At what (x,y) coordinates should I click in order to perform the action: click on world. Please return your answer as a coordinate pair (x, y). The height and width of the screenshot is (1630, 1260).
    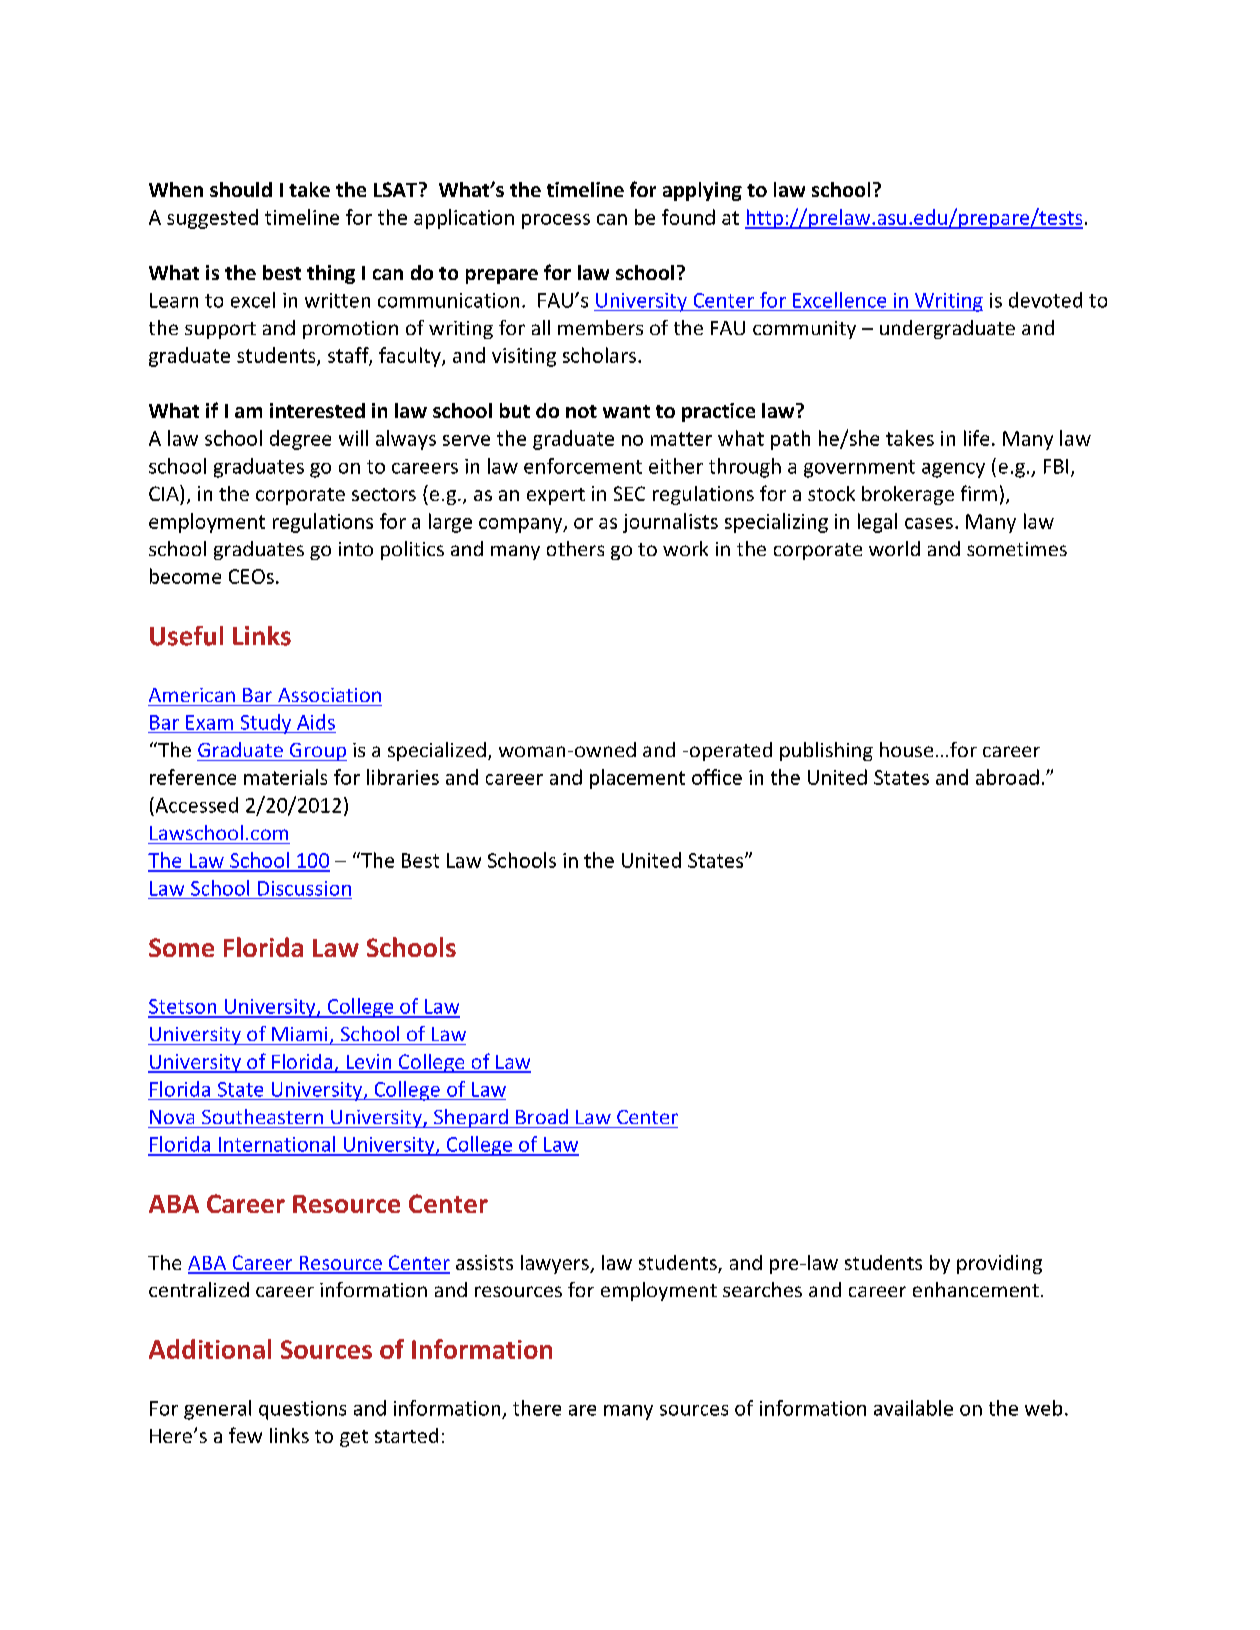
    Looking at the image, I should click on (894, 548).
